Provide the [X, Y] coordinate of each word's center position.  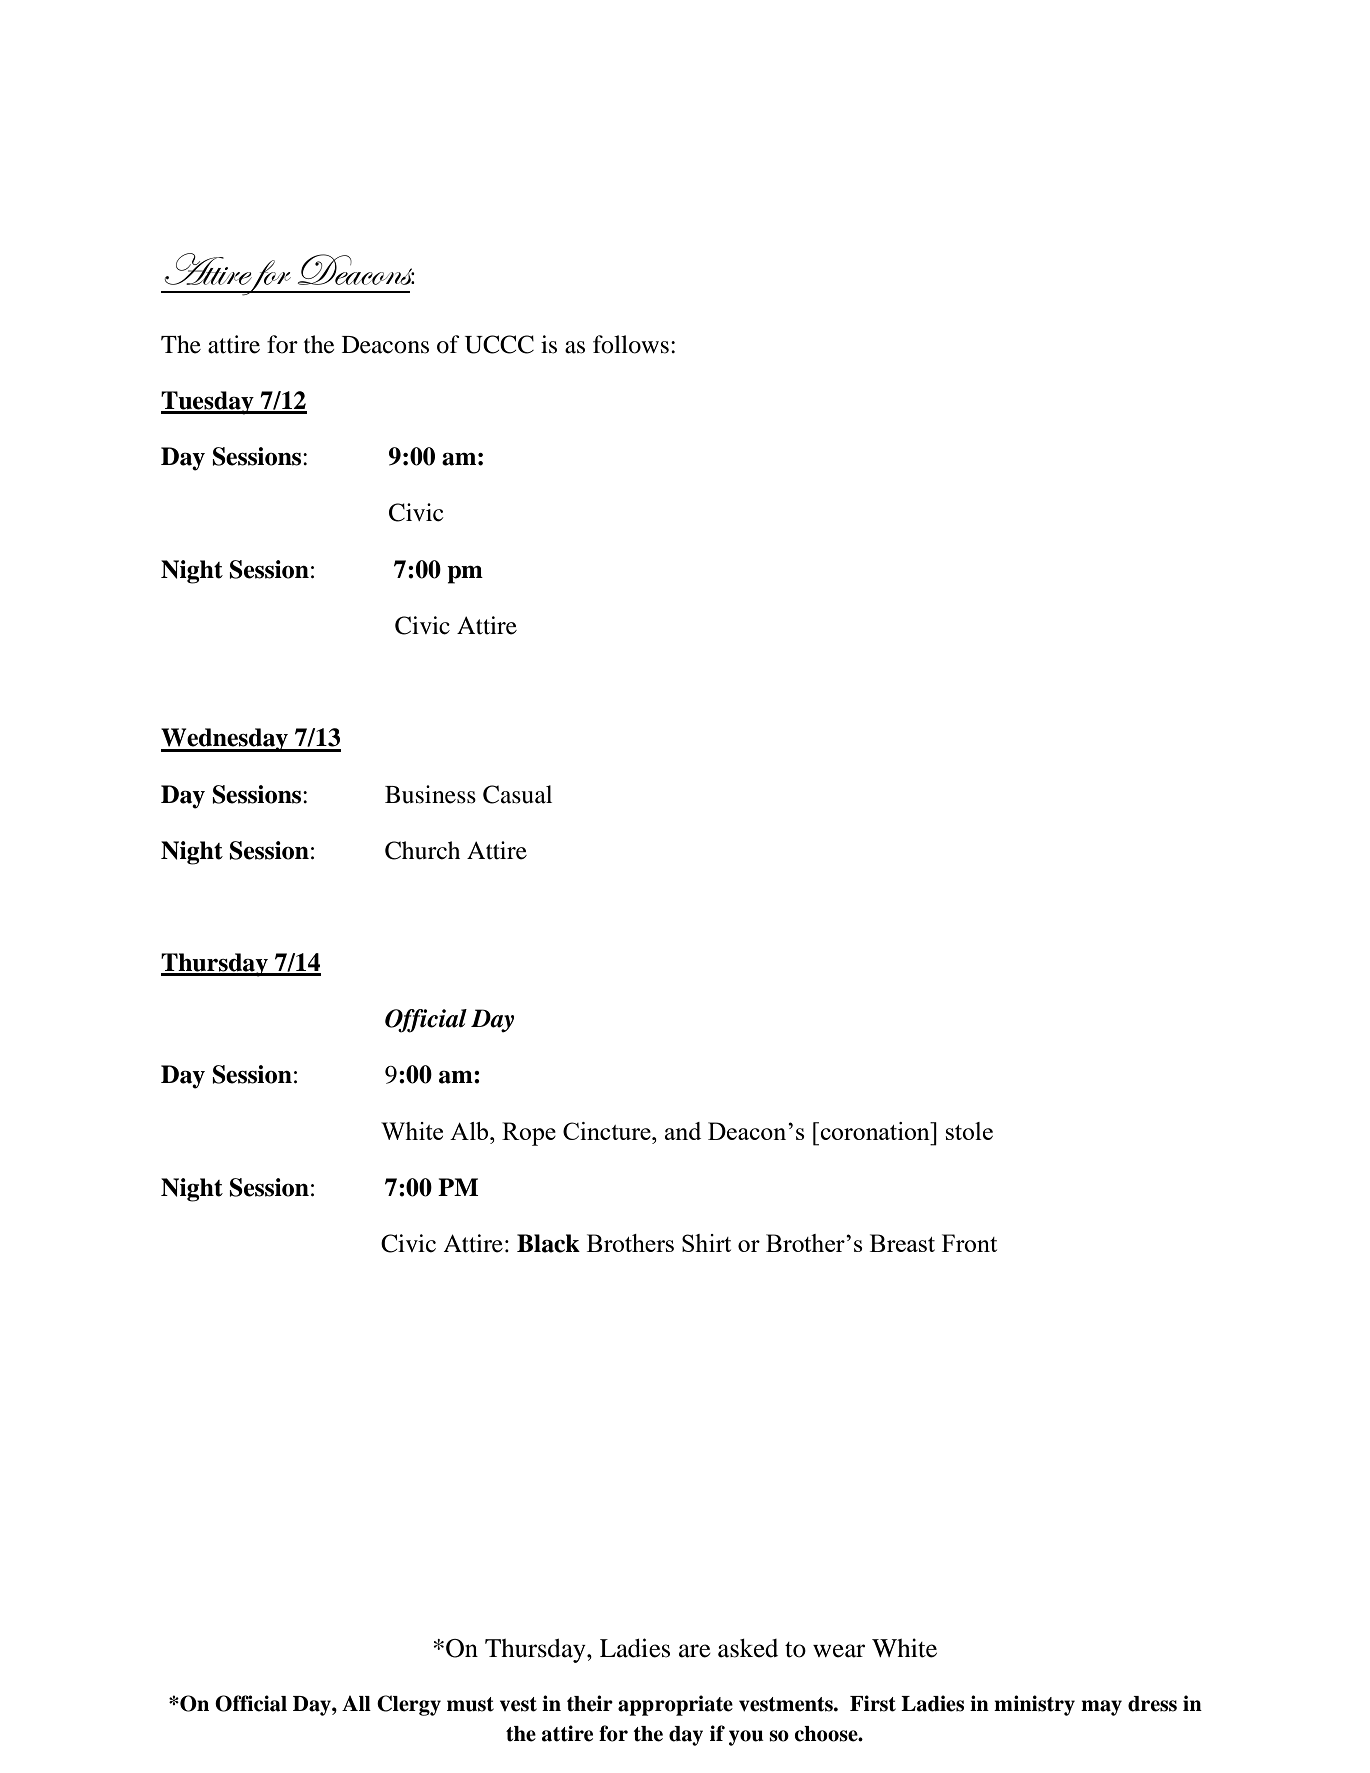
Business [430, 794]
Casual [517, 794]
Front [969, 1243]
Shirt [706, 1243]
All [356, 1703]
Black [548, 1243]
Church [422, 850]
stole [969, 1131]
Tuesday [208, 403]
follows [631, 344]
